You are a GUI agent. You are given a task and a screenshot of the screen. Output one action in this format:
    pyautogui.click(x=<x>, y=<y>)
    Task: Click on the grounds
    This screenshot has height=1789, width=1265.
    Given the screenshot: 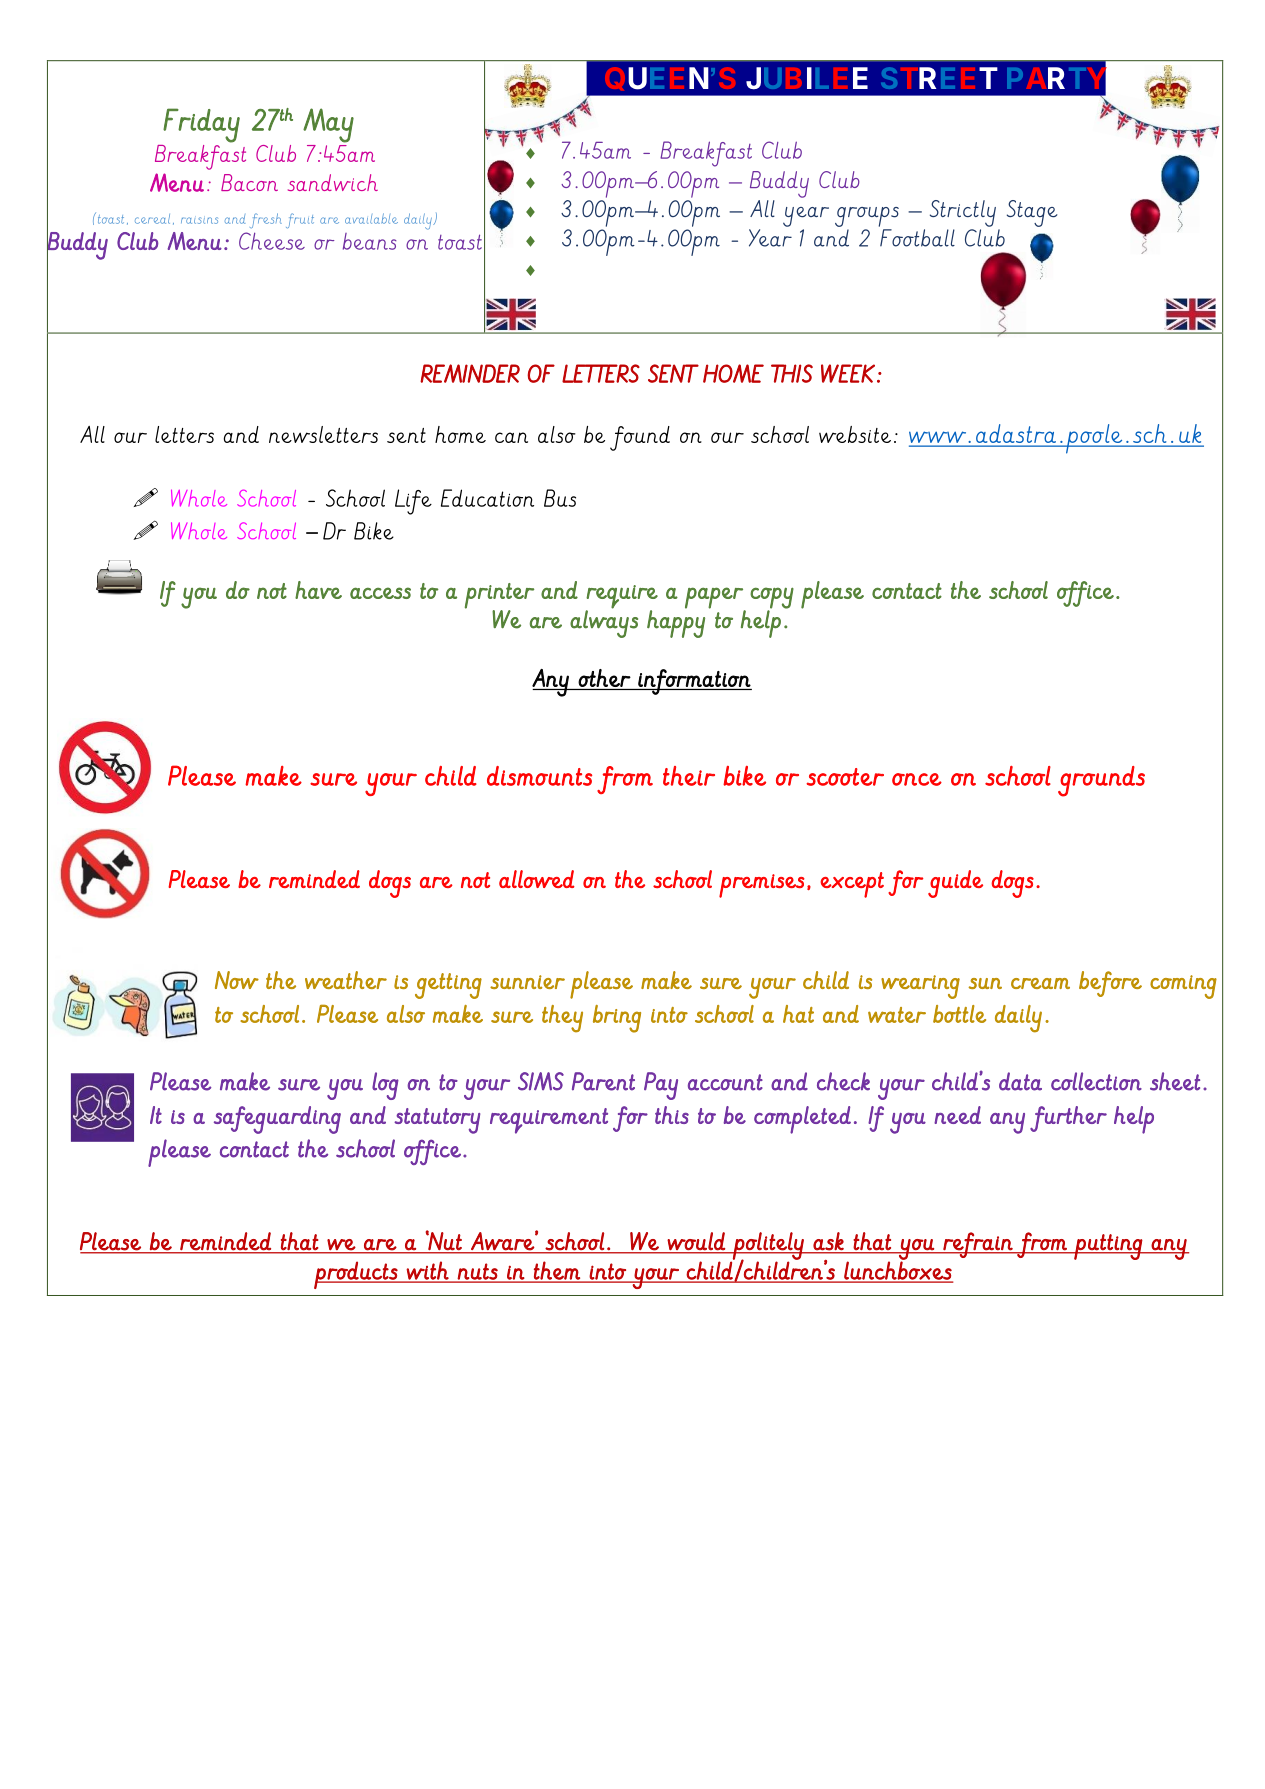 What is the action you would take?
    pyautogui.click(x=1101, y=781)
